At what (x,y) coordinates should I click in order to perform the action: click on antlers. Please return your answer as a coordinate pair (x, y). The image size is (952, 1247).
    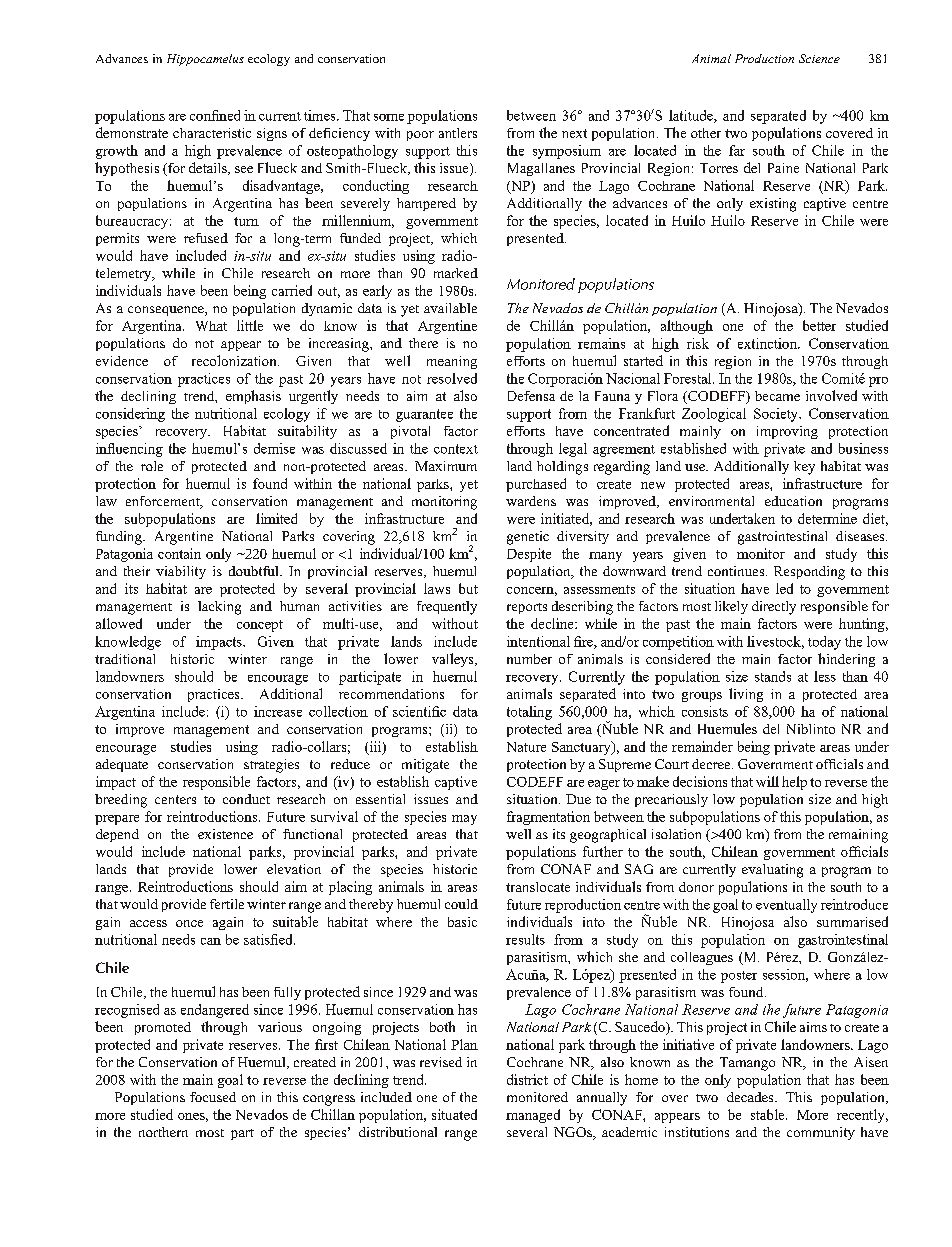
    Looking at the image, I should click on (458, 133).
